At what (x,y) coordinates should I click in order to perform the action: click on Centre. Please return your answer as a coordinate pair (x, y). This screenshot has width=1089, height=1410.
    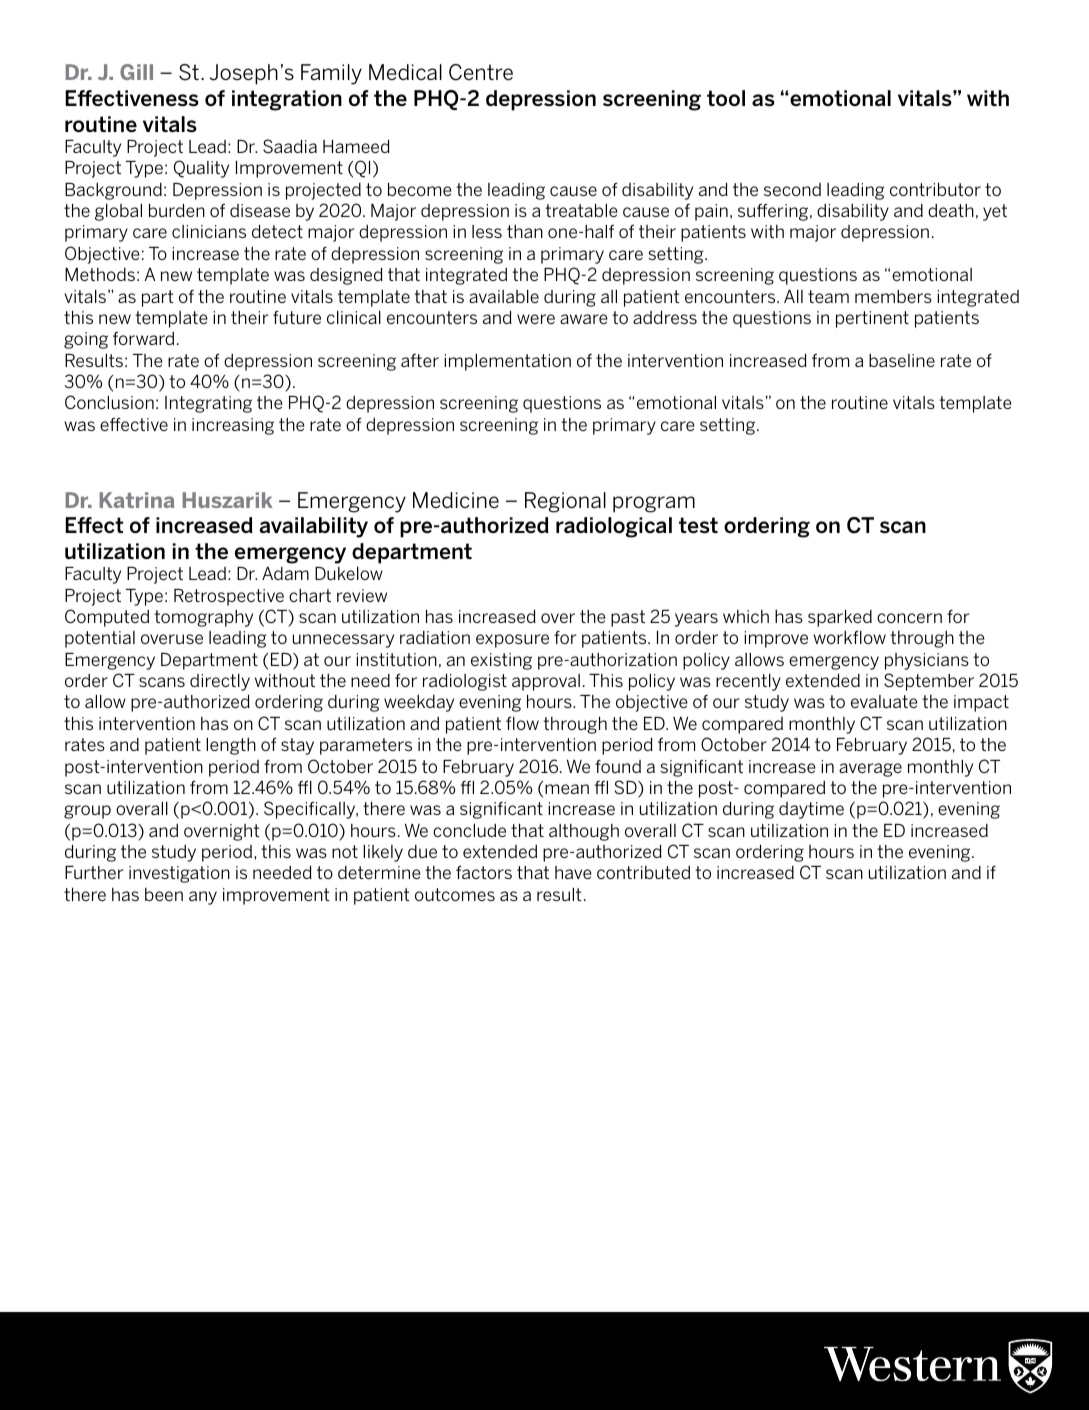
    Looking at the image, I should click on (481, 72).
